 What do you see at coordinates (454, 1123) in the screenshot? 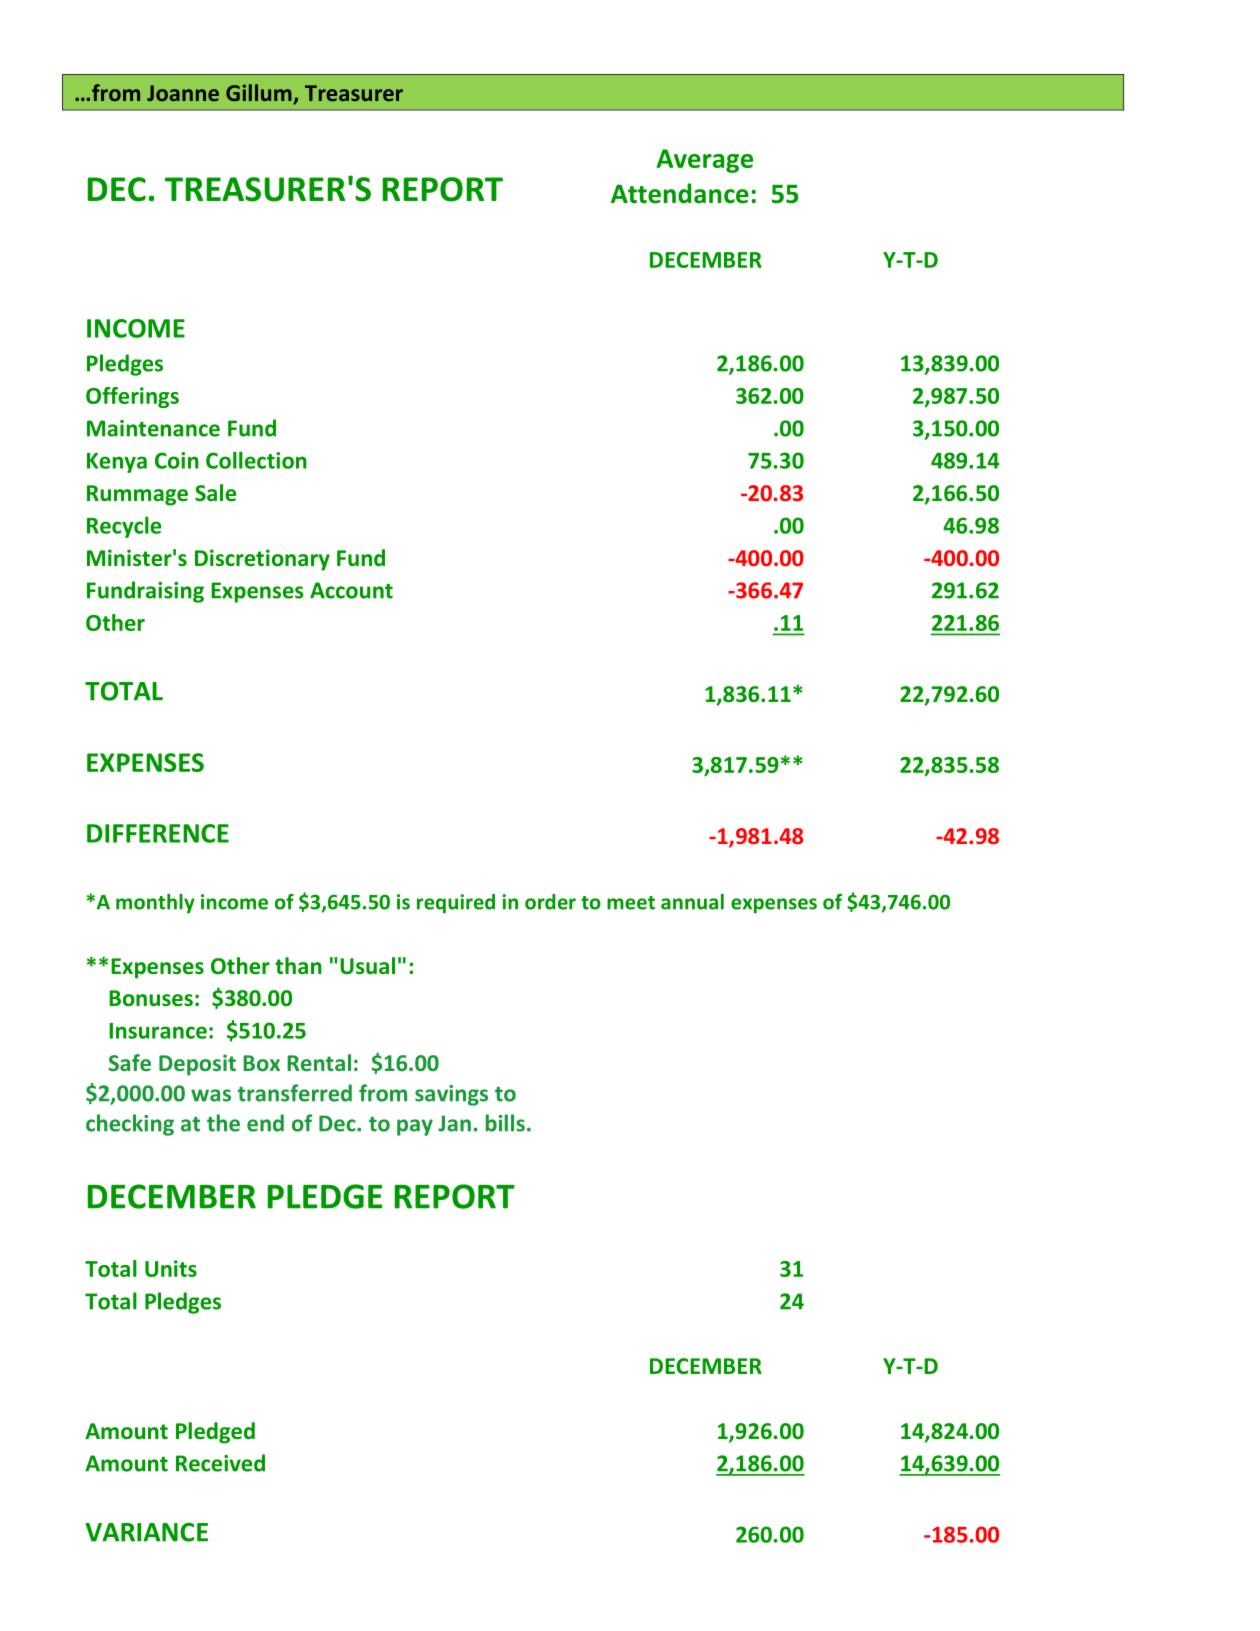
I see `Jan` at bounding box center [454, 1123].
